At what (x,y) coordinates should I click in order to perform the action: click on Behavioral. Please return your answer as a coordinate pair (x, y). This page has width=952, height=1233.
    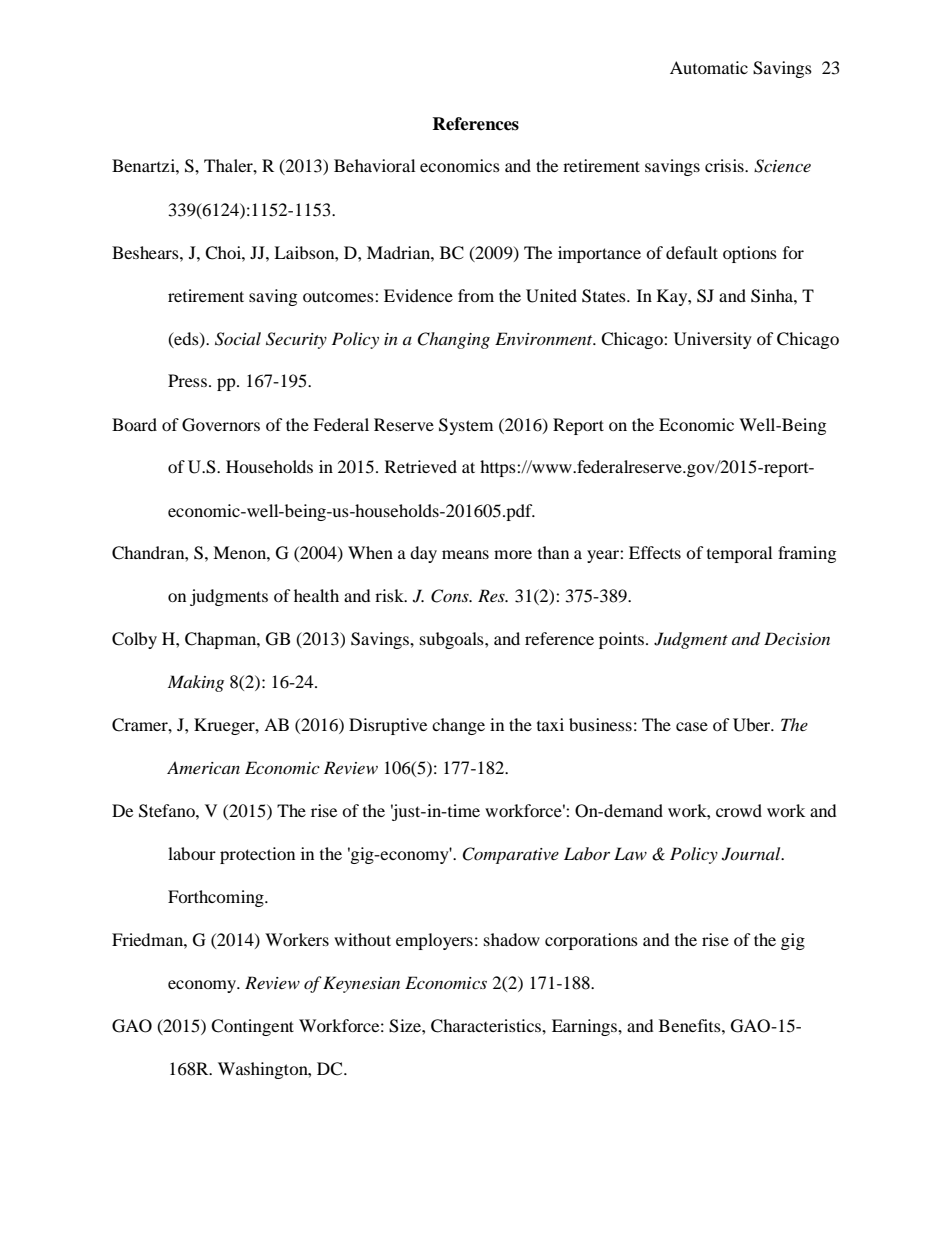
    Looking at the image, I should click on (374, 165).
